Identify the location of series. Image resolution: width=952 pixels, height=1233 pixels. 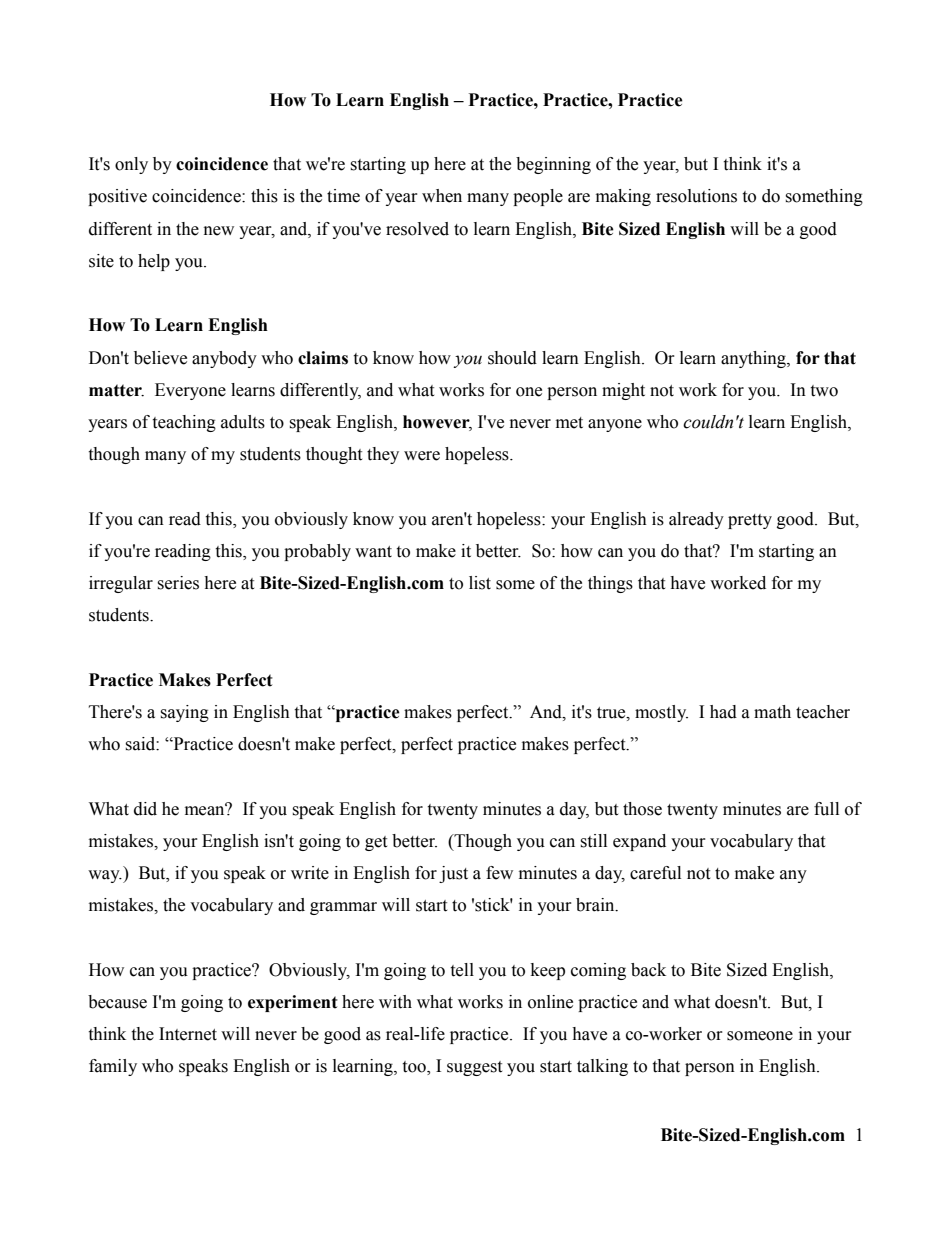
(178, 583).
